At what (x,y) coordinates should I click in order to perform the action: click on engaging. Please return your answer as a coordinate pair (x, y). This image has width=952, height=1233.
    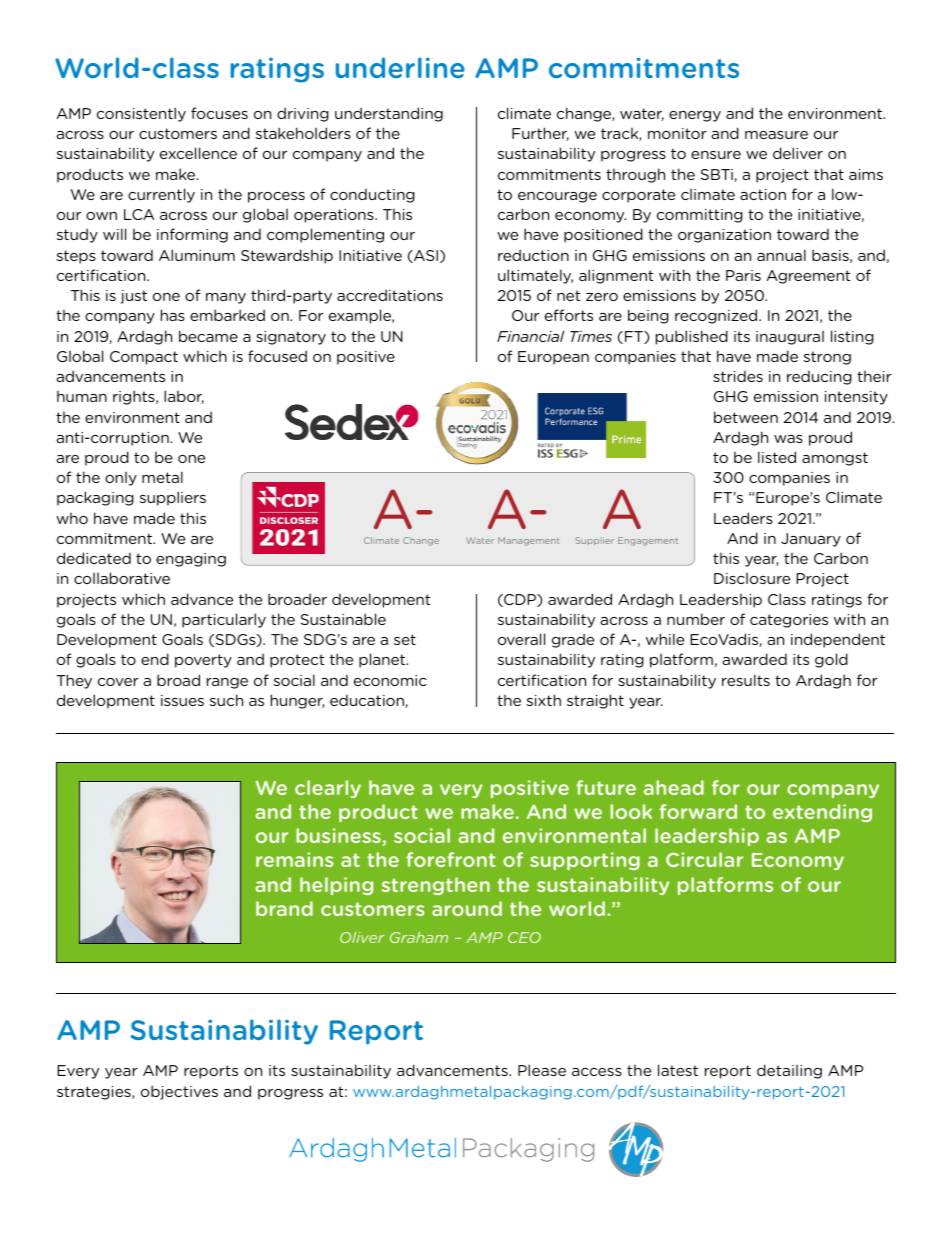
    Looking at the image, I should click on (191, 560).
